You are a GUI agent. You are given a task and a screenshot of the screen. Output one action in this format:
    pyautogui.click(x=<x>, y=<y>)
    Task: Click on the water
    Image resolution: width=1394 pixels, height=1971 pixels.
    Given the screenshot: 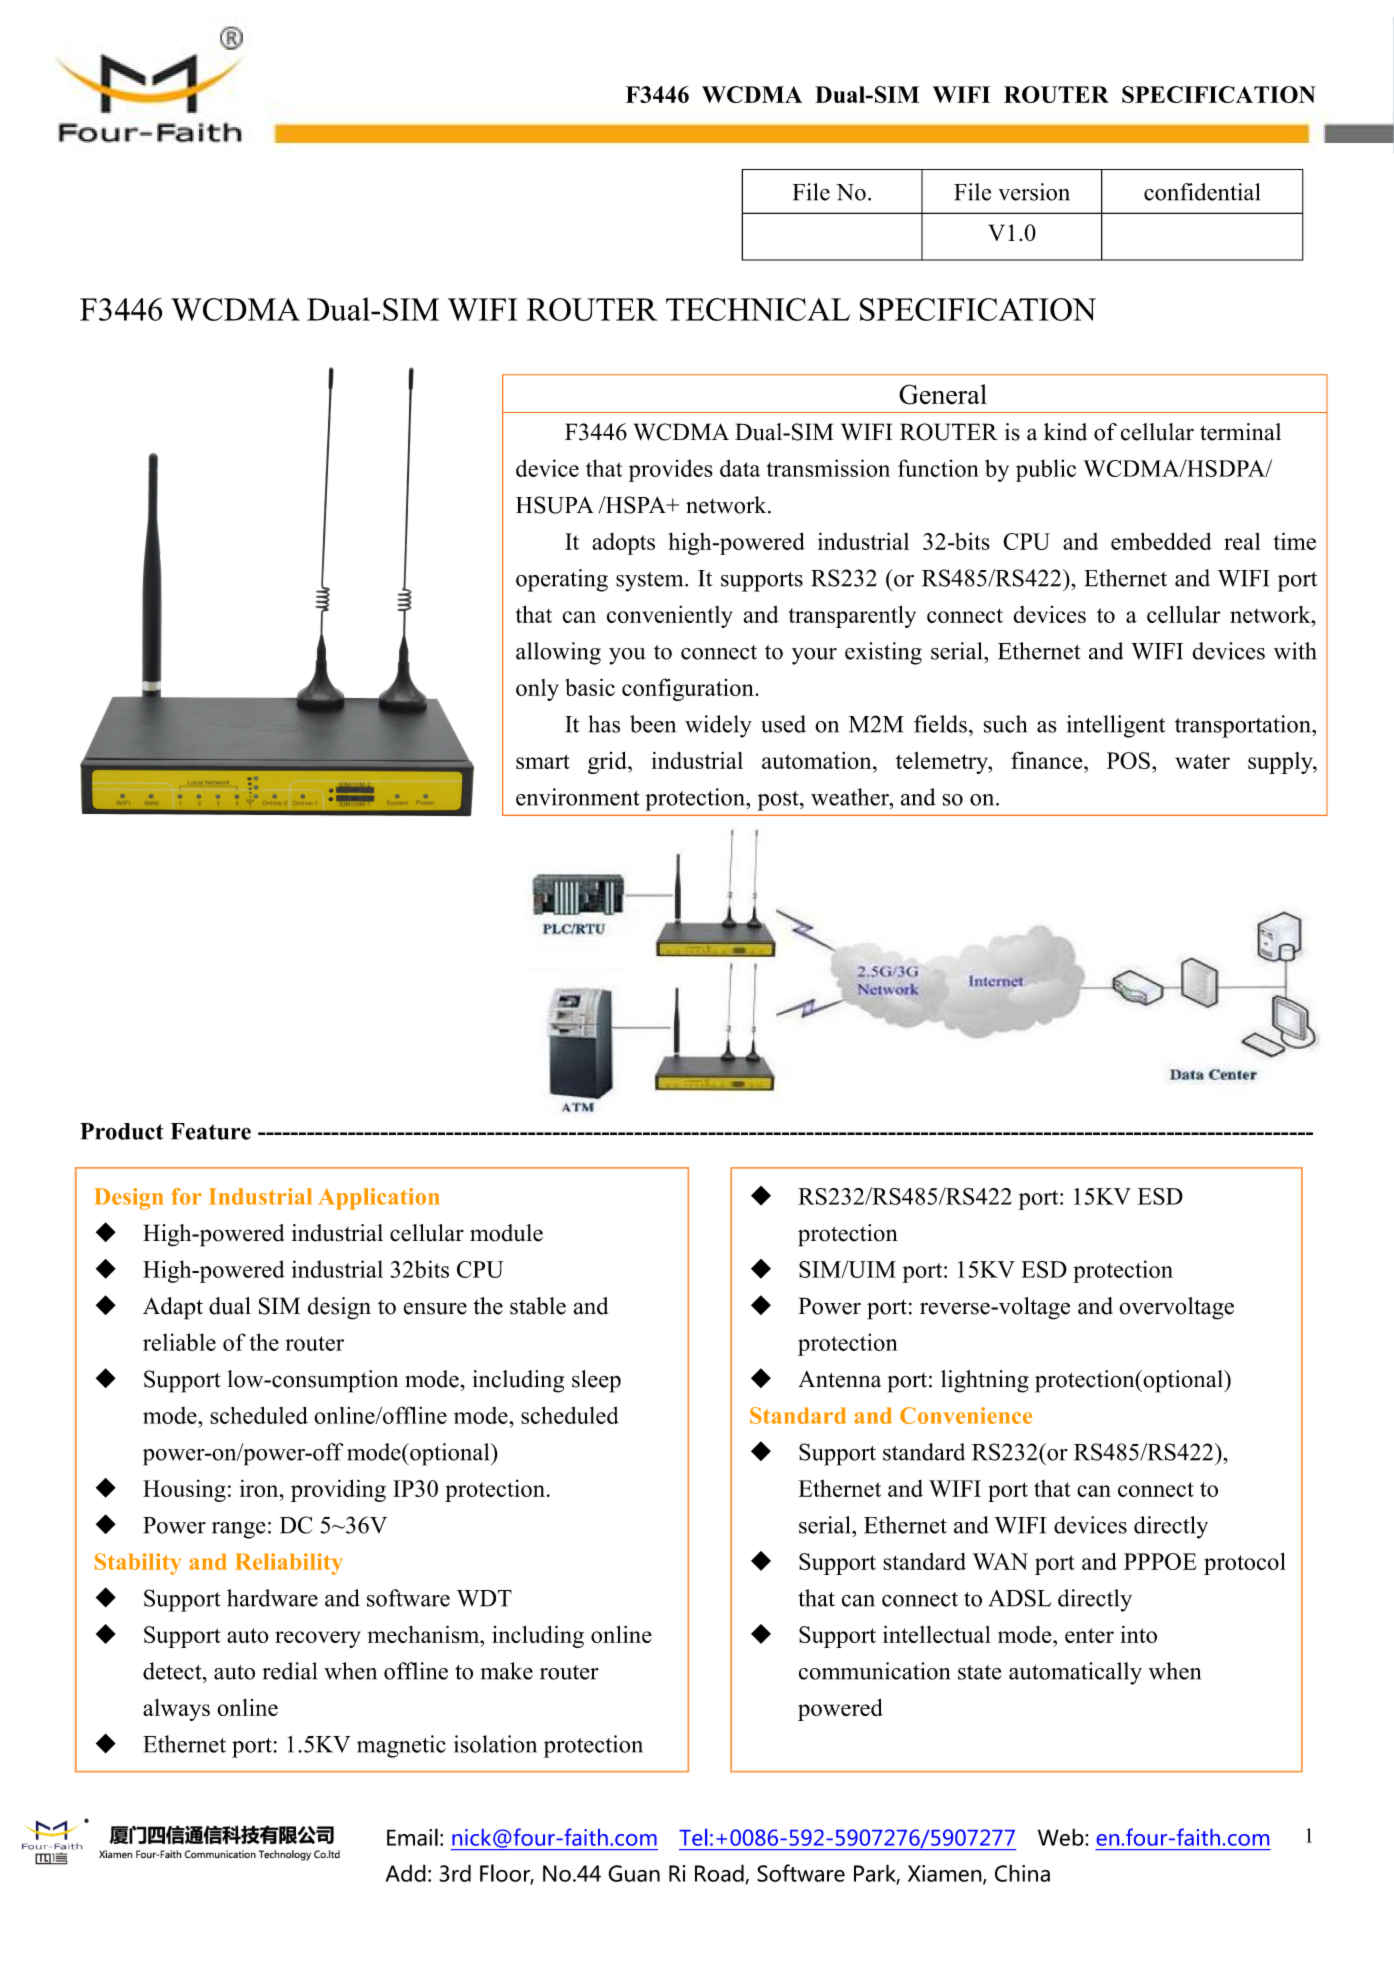 What is the action you would take?
    pyautogui.click(x=1202, y=761)
